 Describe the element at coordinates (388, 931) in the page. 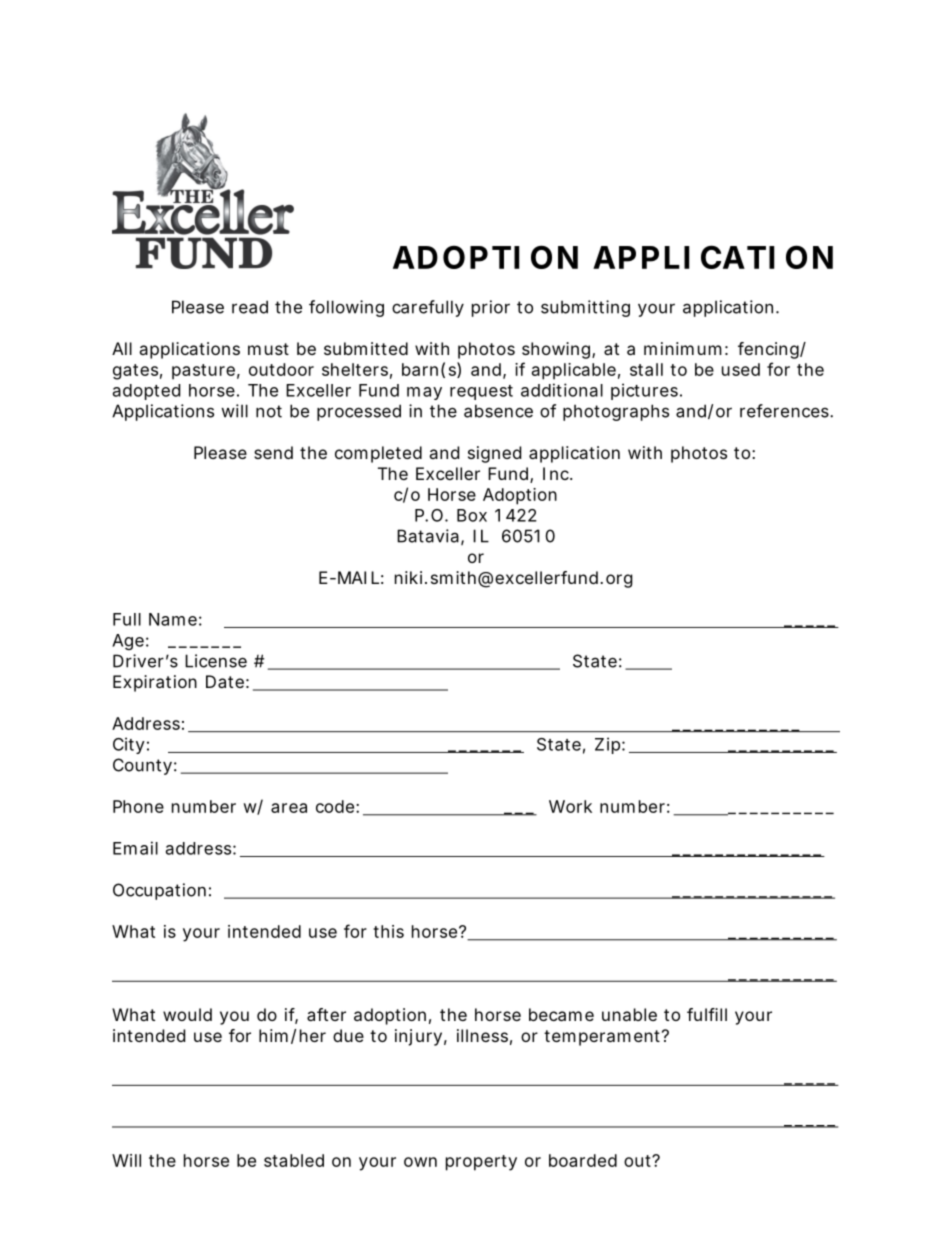

I see `this` at that location.
